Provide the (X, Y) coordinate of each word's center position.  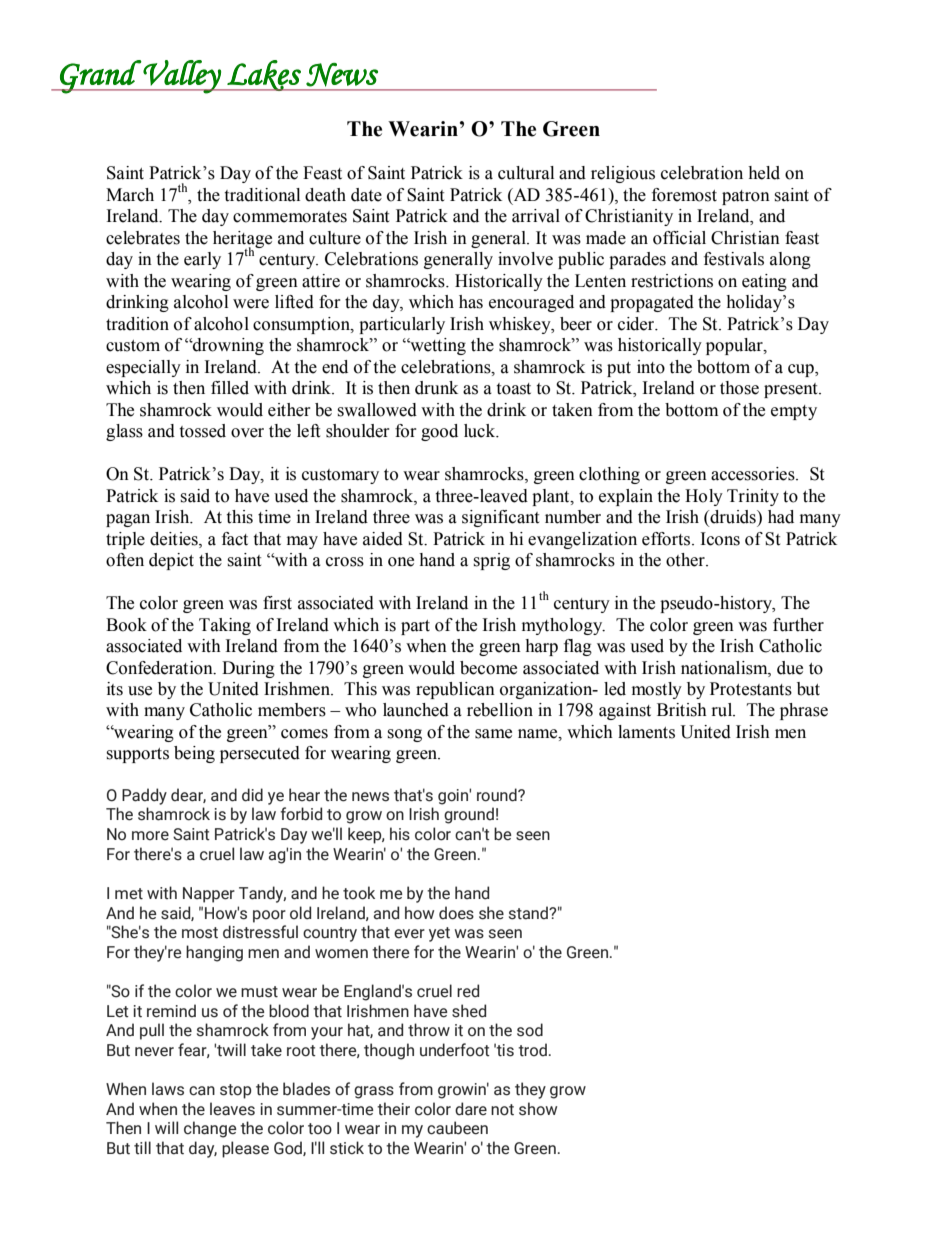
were (251, 304)
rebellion (500, 710)
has (471, 302)
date (366, 195)
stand (530, 913)
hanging (214, 953)
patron (746, 197)
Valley (182, 77)
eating (764, 282)
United (233, 689)
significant (500, 518)
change (210, 1129)
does (456, 913)
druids (733, 518)
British (682, 710)
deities (175, 539)
